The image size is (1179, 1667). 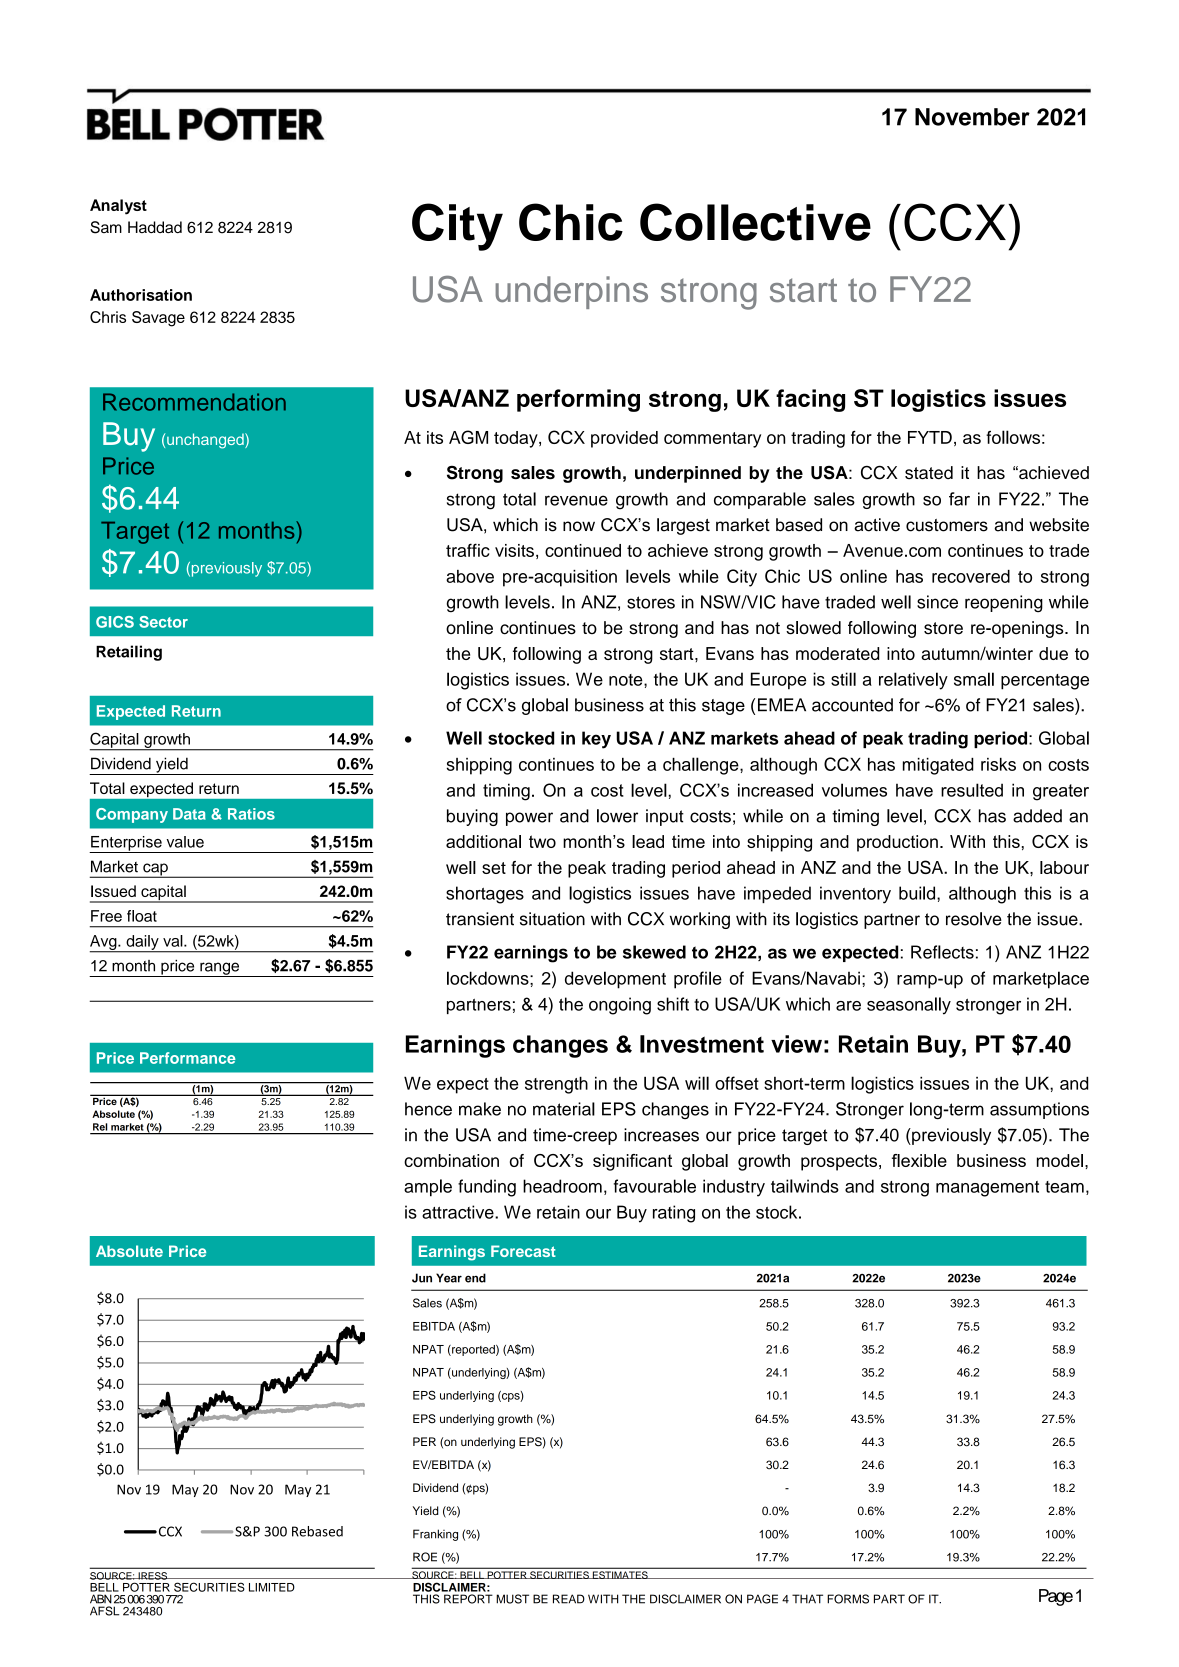 I want to click on underpins, so click(x=571, y=292).
